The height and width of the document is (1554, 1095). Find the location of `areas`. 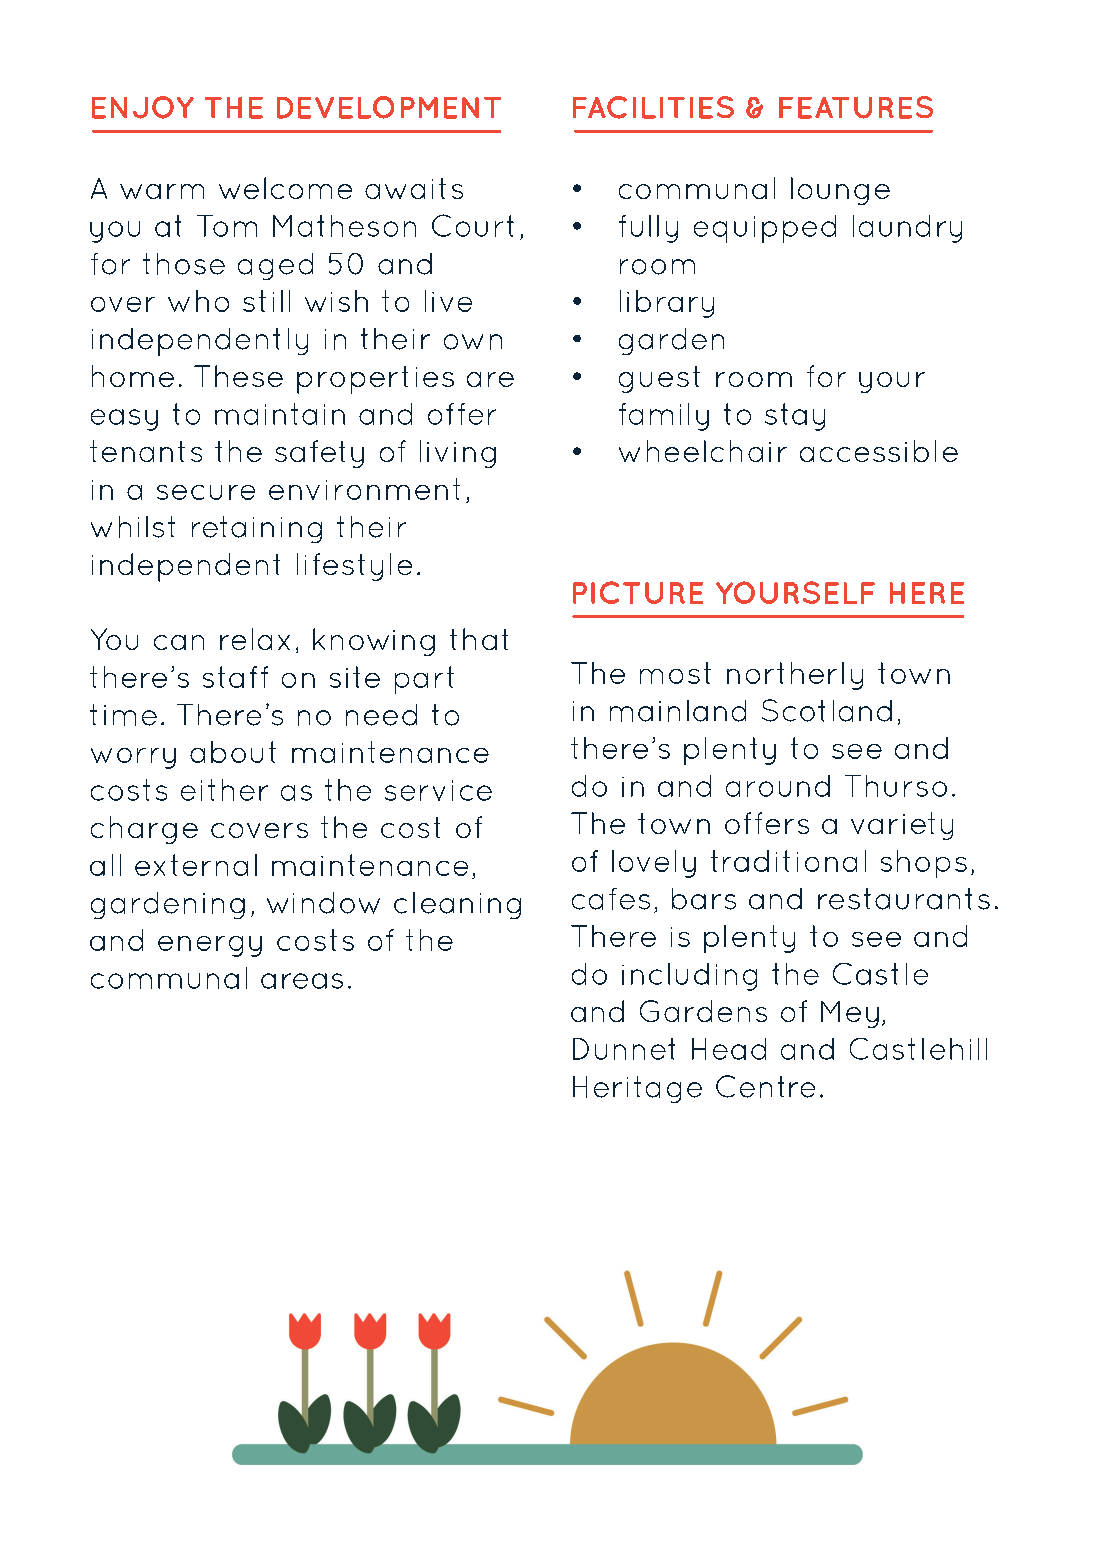

areas is located at coordinates (302, 981).
